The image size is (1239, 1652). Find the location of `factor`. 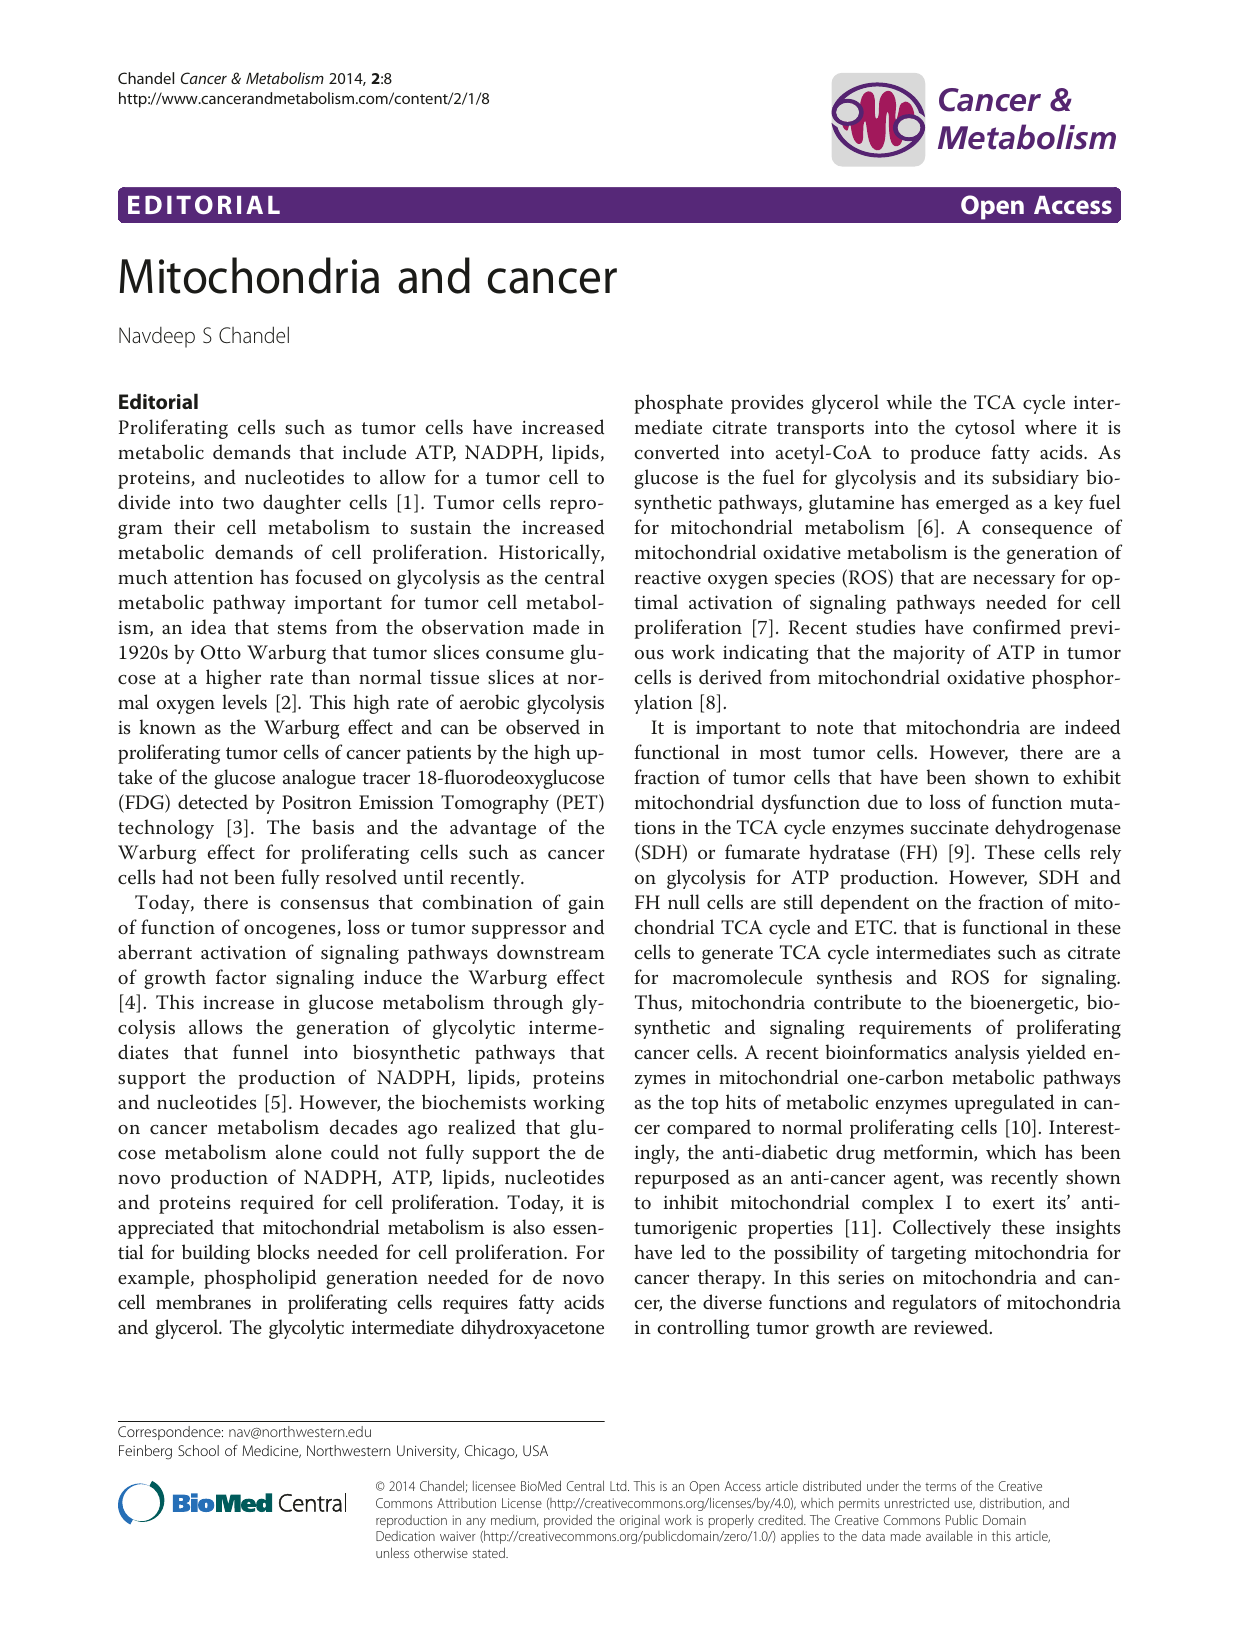

factor is located at coordinates (241, 977).
